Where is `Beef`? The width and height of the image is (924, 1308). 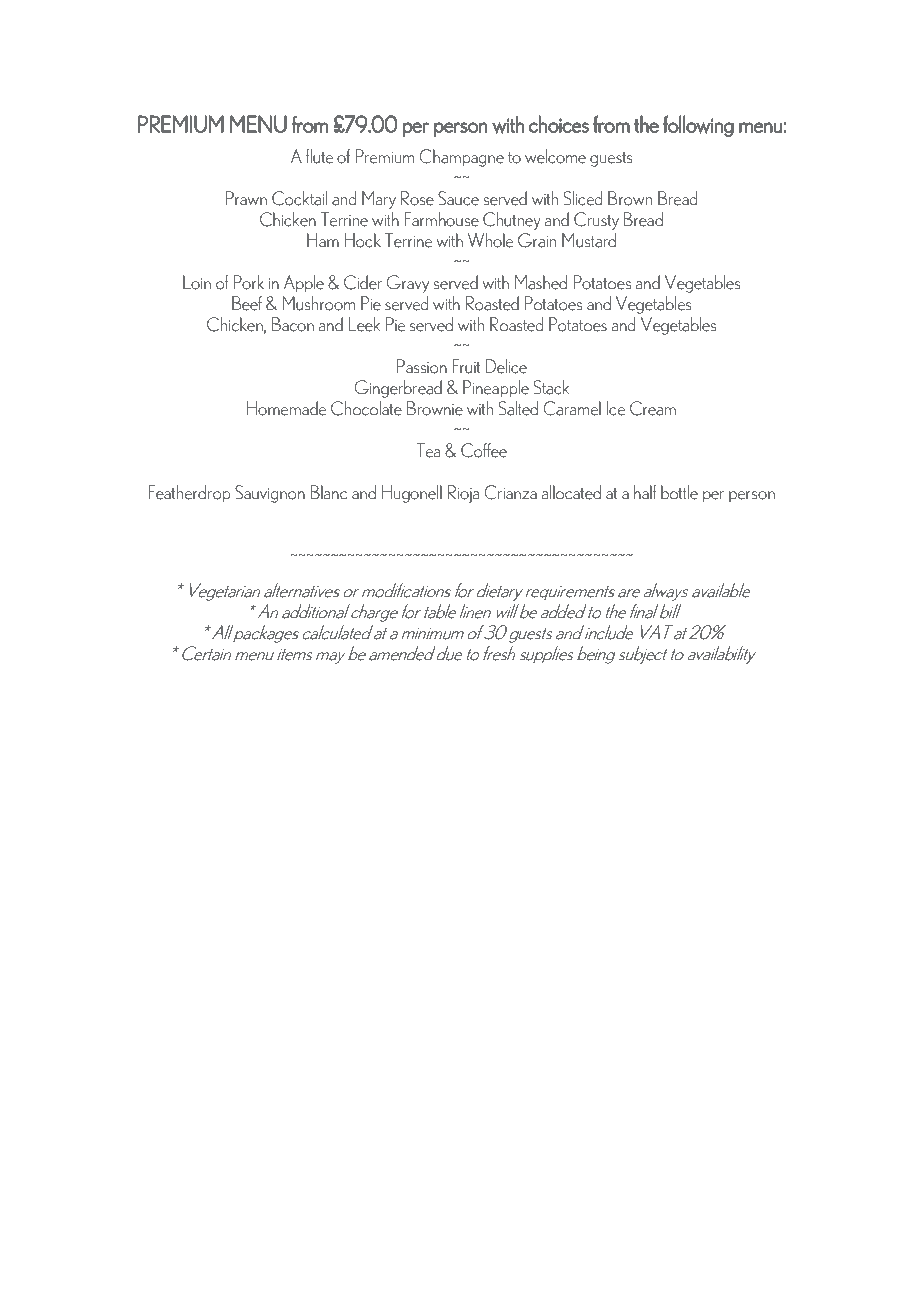 Beef is located at coordinates (247, 303).
